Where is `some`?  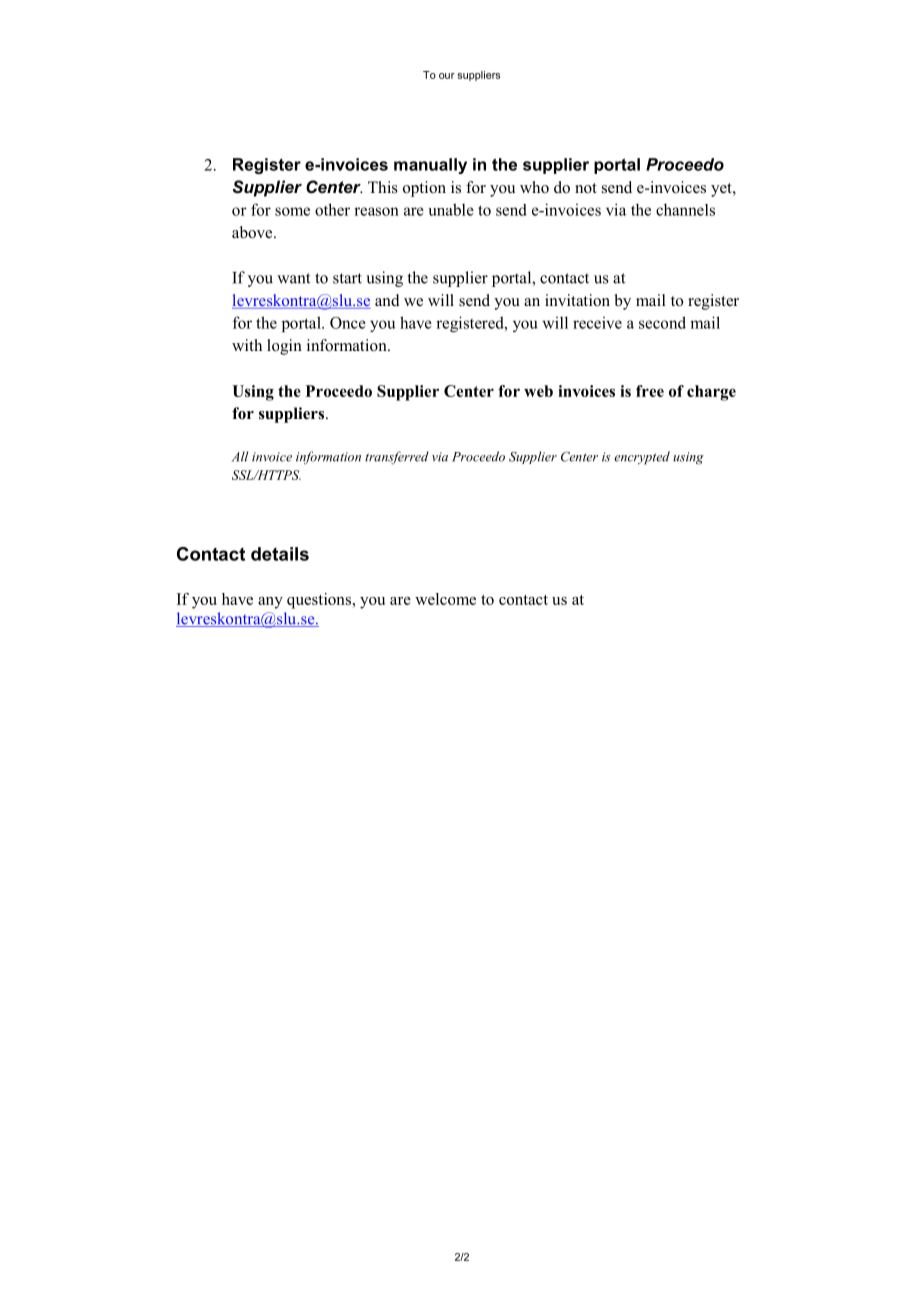
some is located at coordinates (292, 211).
